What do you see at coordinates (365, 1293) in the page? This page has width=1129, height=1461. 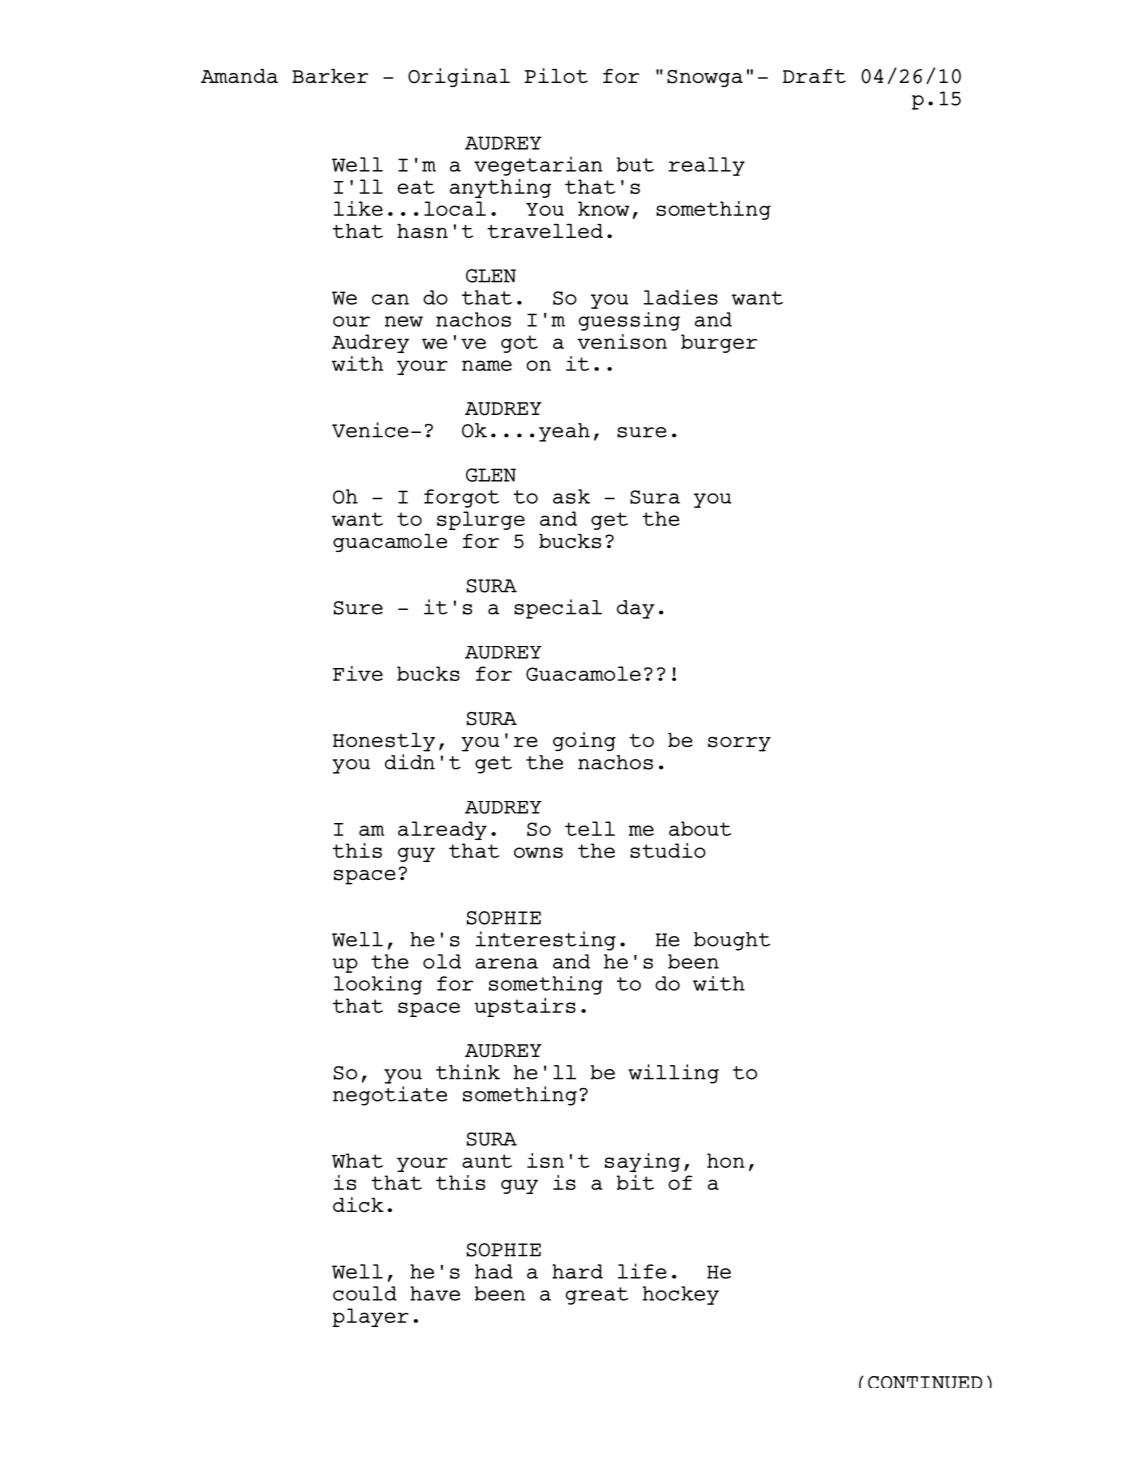 I see `could` at bounding box center [365, 1293].
